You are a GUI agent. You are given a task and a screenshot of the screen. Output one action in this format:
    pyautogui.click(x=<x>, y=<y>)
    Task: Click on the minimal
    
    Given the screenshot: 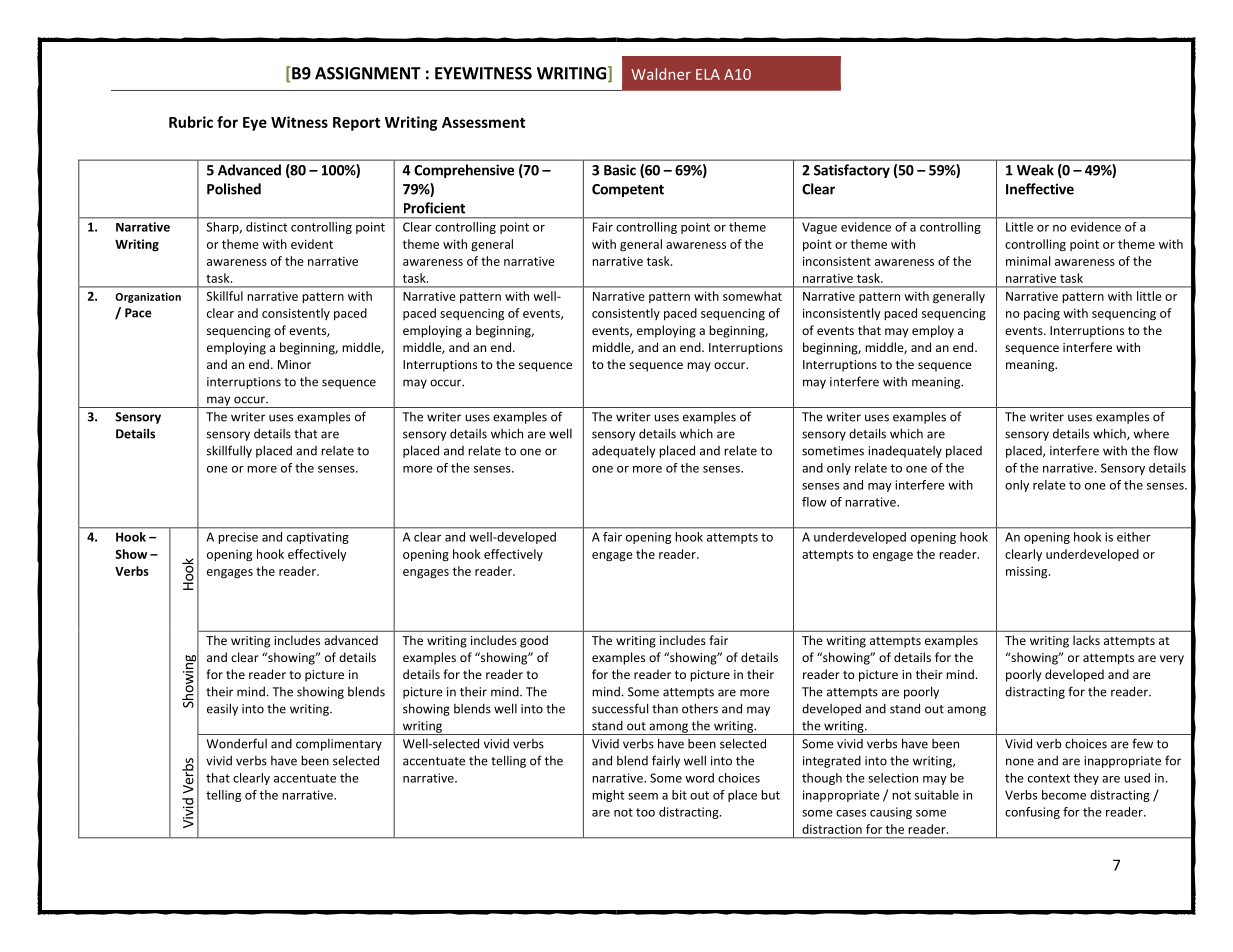 What is the action you would take?
    pyautogui.click(x=1028, y=261)
